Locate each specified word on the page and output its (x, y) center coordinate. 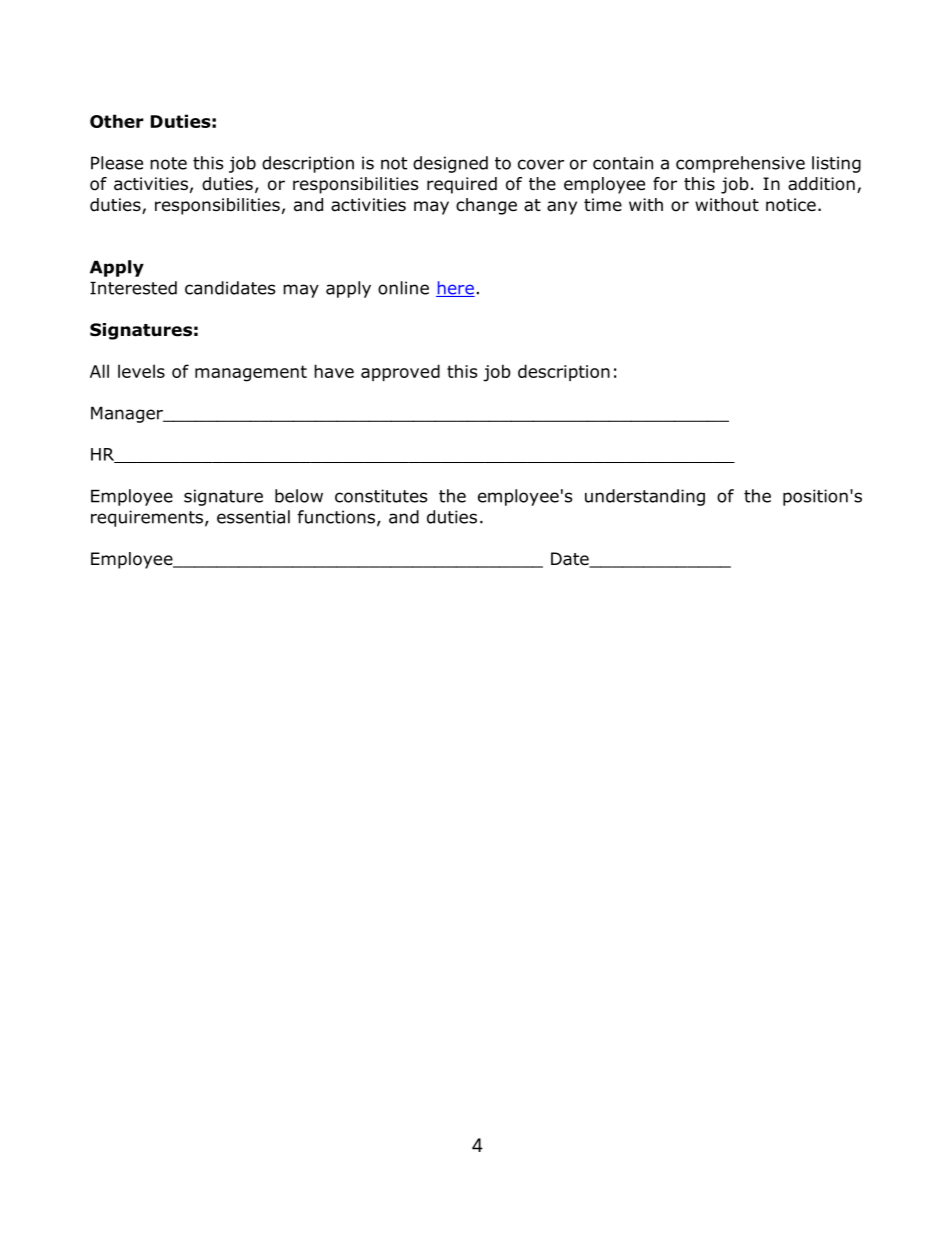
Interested (133, 288)
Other (117, 121)
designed (450, 164)
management (251, 373)
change (486, 206)
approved (400, 372)
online (403, 288)
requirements (147, 518)
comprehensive (740, 164)
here (455, 289)
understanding (645, 497)
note (168, 163)
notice (791, 205)
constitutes (381, 496)
